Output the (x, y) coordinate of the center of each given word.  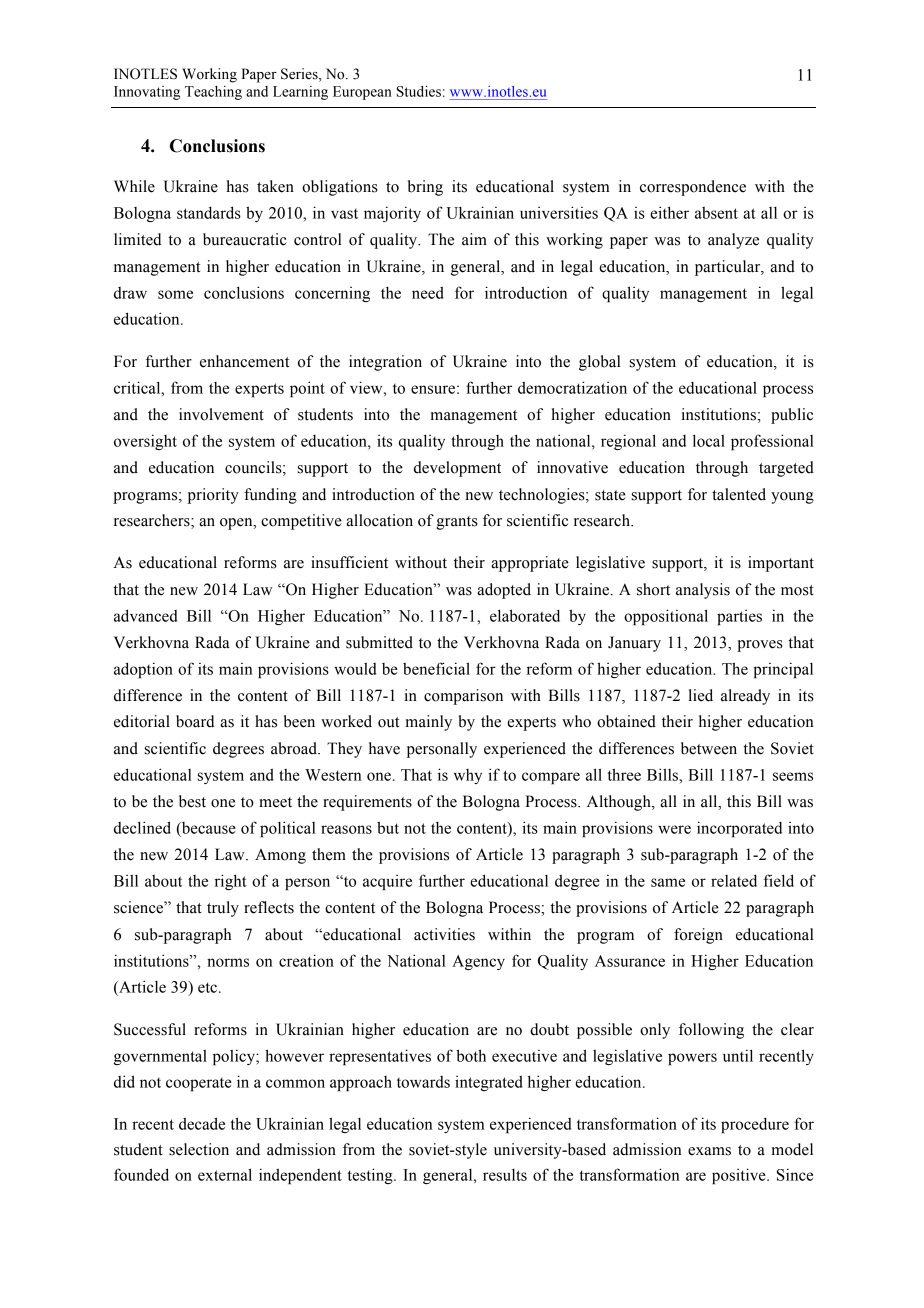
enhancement (244, 361)
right (231, 882)
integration (385, 363)
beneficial (436, 668)
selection (199, 1149)
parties (739, 617)
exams (709, 1151)
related (734, 880)
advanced (145, 615)
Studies (418, 91)
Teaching (213, 93)
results (505, 1175)
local (709, 440)
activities (444, 934)
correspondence (693, 188)
